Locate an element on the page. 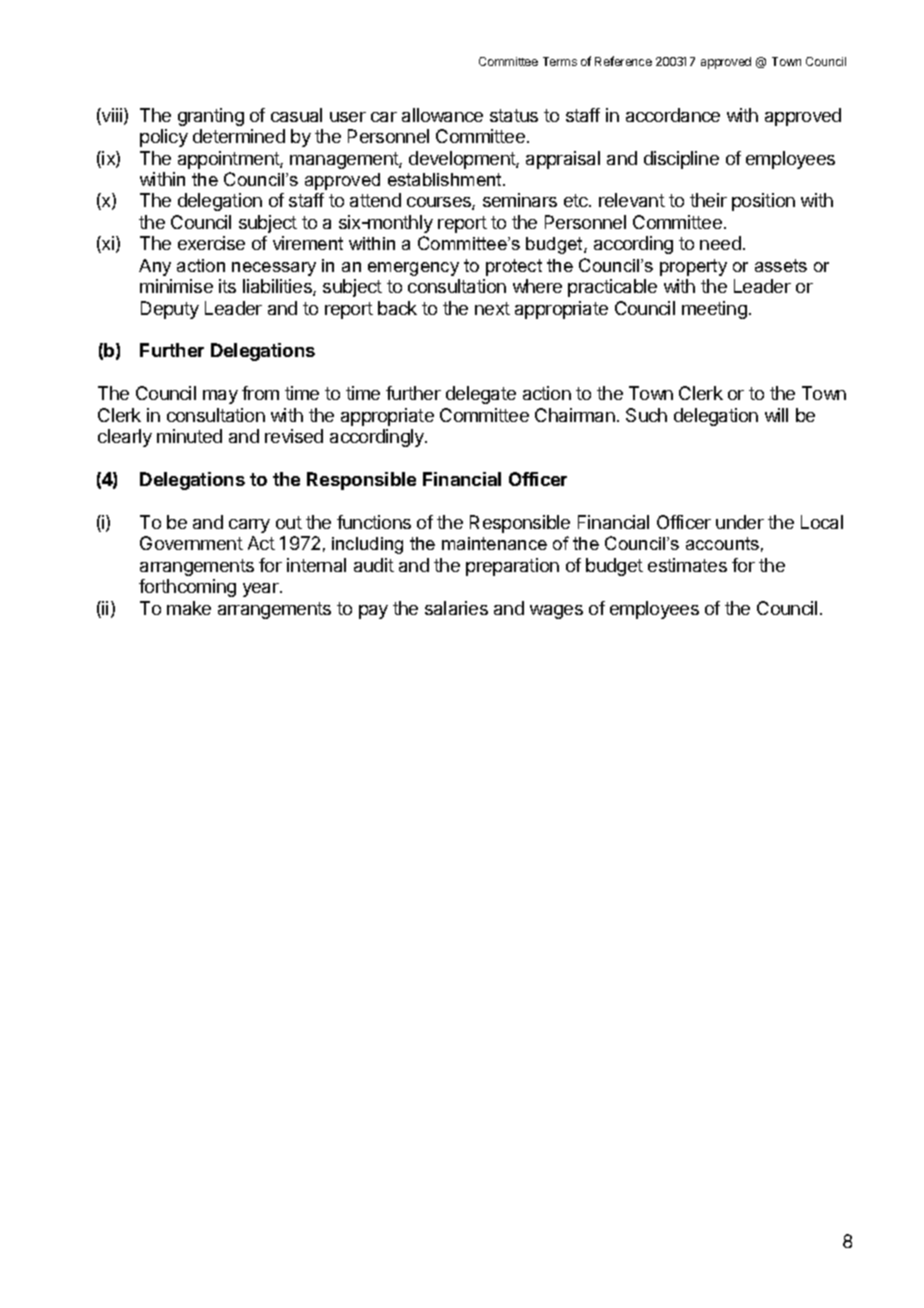 This image has height=1308, width=924. Deputy is located at coordinates (170, 310).
